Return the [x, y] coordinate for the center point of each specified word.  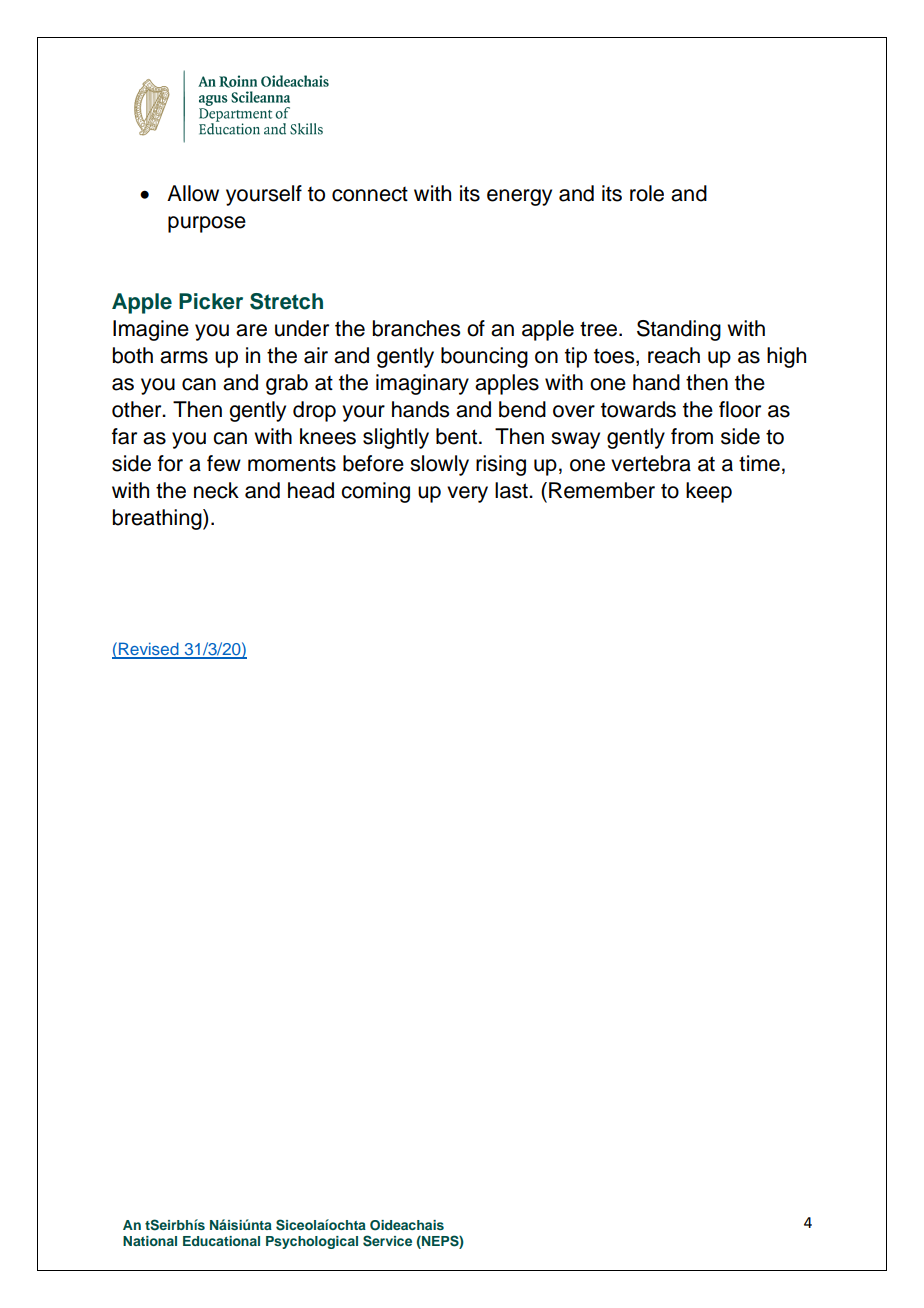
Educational [221, 1241]
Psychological [312, 1242]
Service [387, 1241]
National [150, 1241]
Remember [602, 490]
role [647, 193]
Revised [149, 650]
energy [519, 197]
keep [709, 492]
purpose [207, 224]
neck [216, 490]
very [467, 494]
